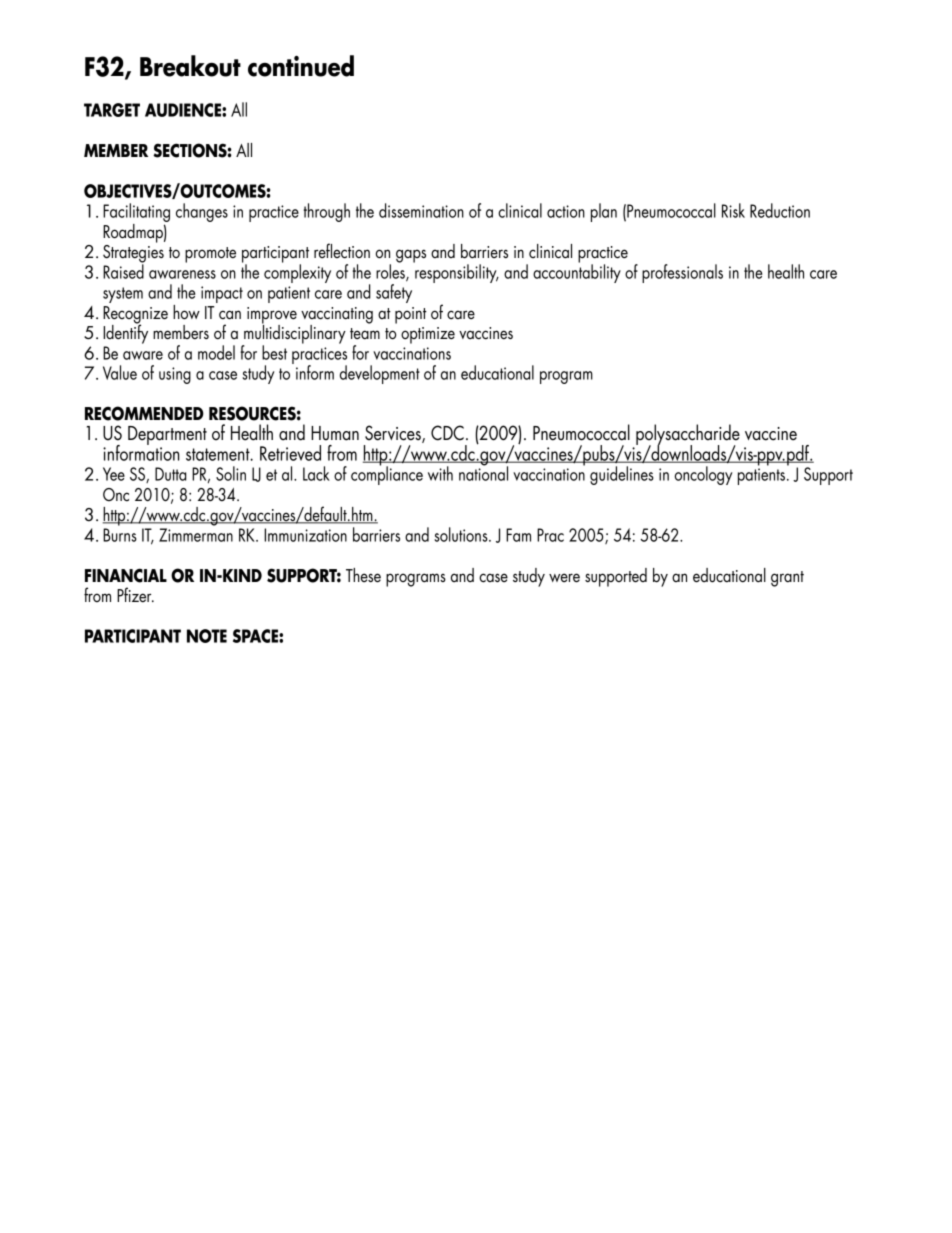  I want to click on Risk, so click(733, 210).
